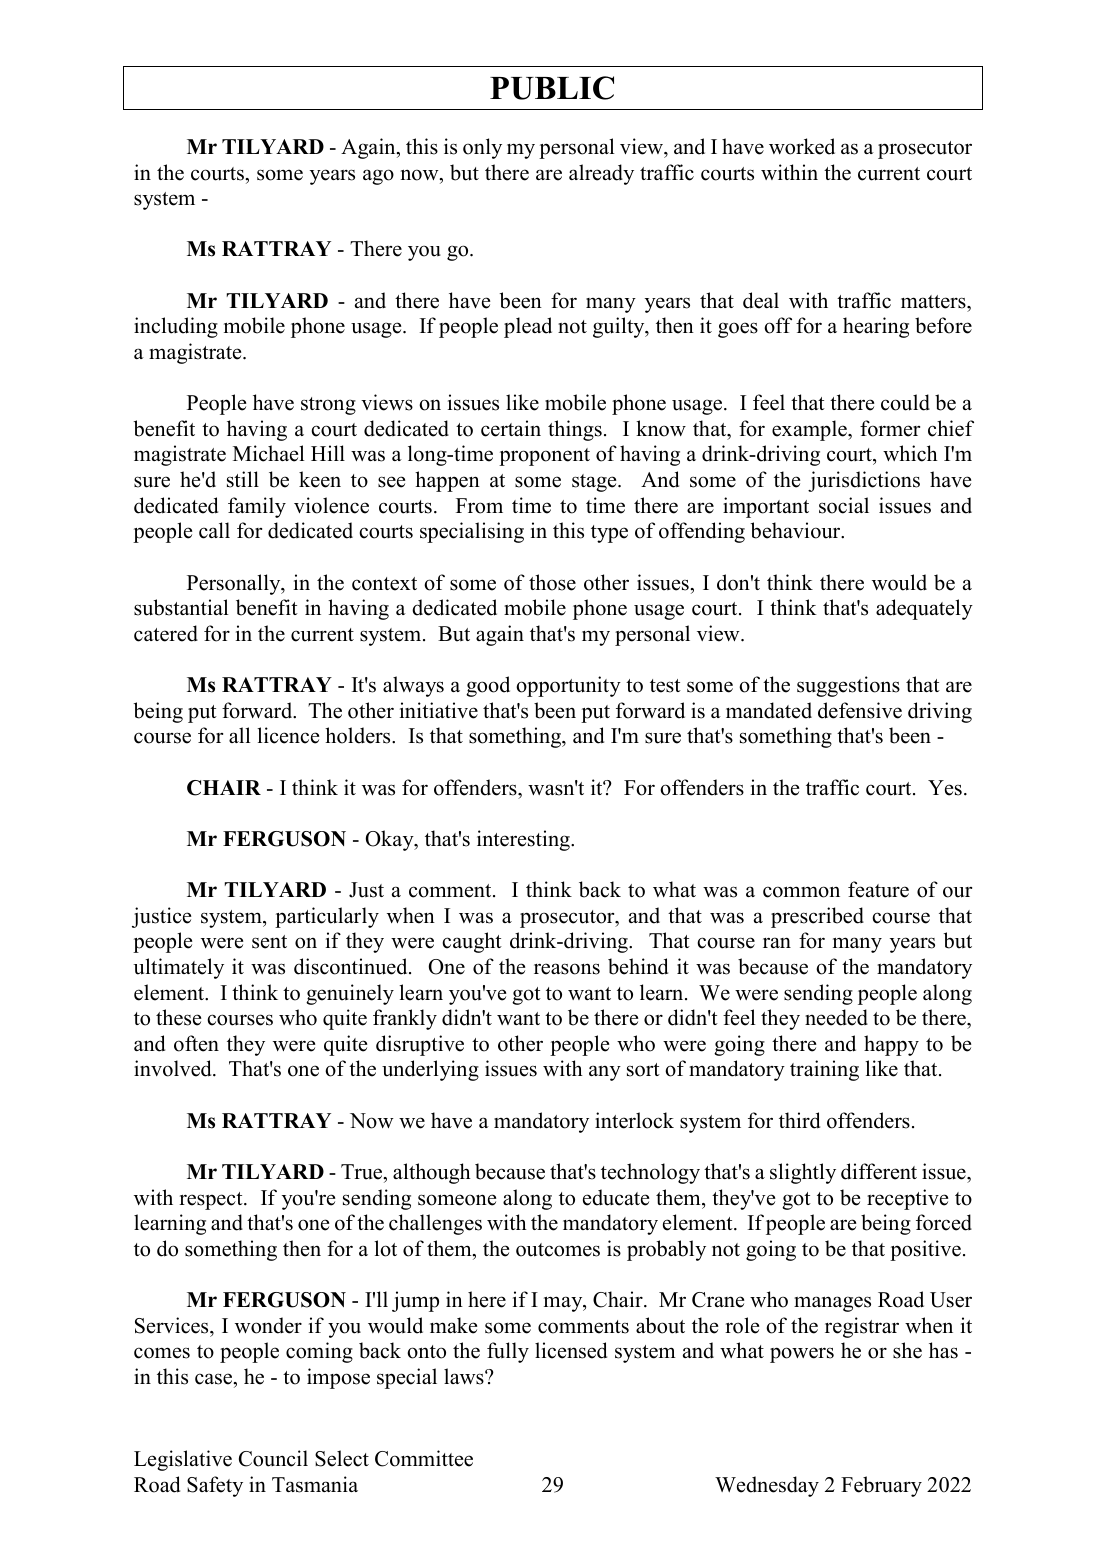  Describe the element at coordinates (378, 177) in the document. I see `ago` at that location.
